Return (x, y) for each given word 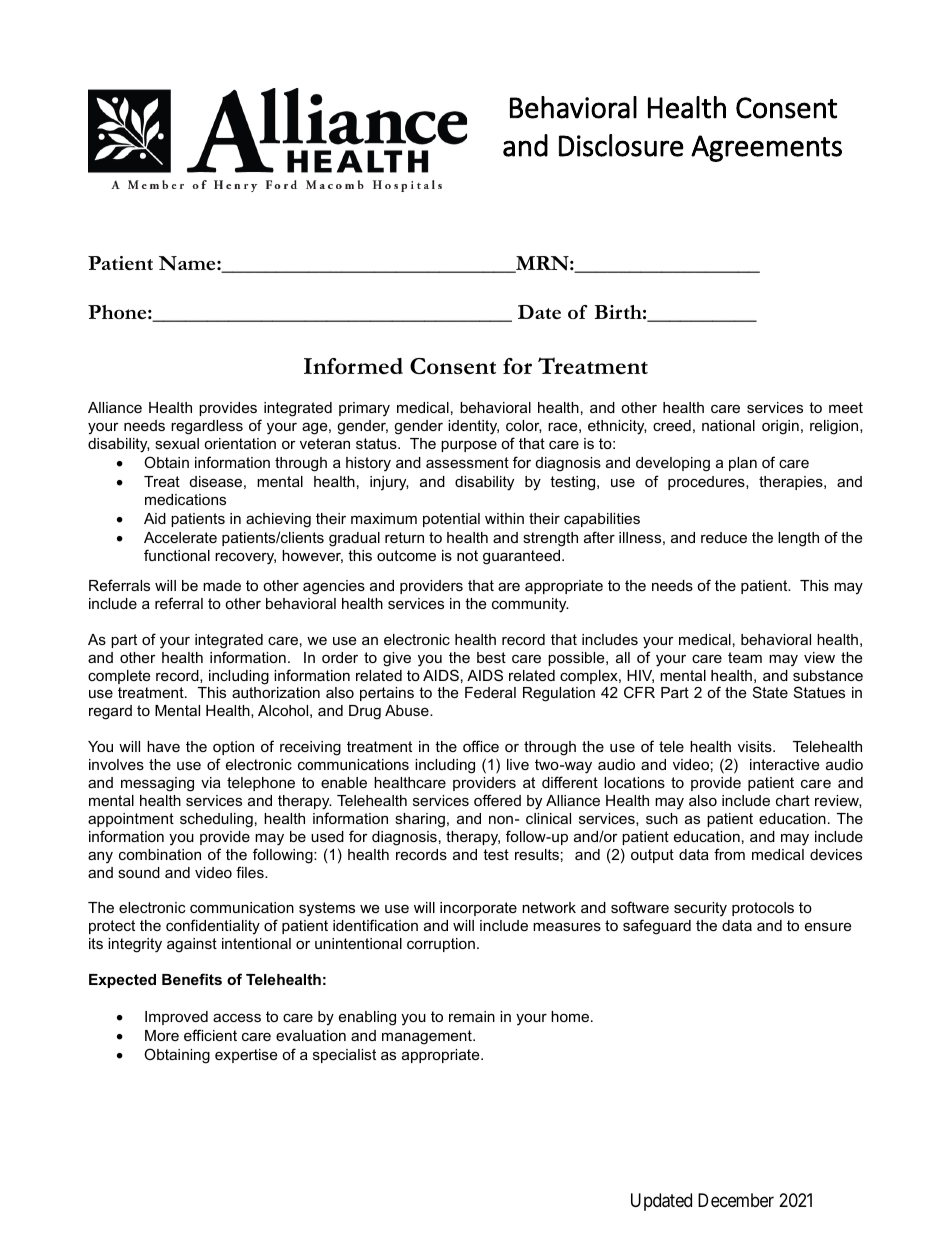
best (491, 657)
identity (473, 427)
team (745, 657)
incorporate (478, 909)
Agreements (766, 148)
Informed (353, 366)
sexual (177, 443)
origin (780, 427)
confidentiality (213, 927)
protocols (763, 909)
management (428, 1037)
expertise (246, 1056)
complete (119, 677)
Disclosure (621, 145)
